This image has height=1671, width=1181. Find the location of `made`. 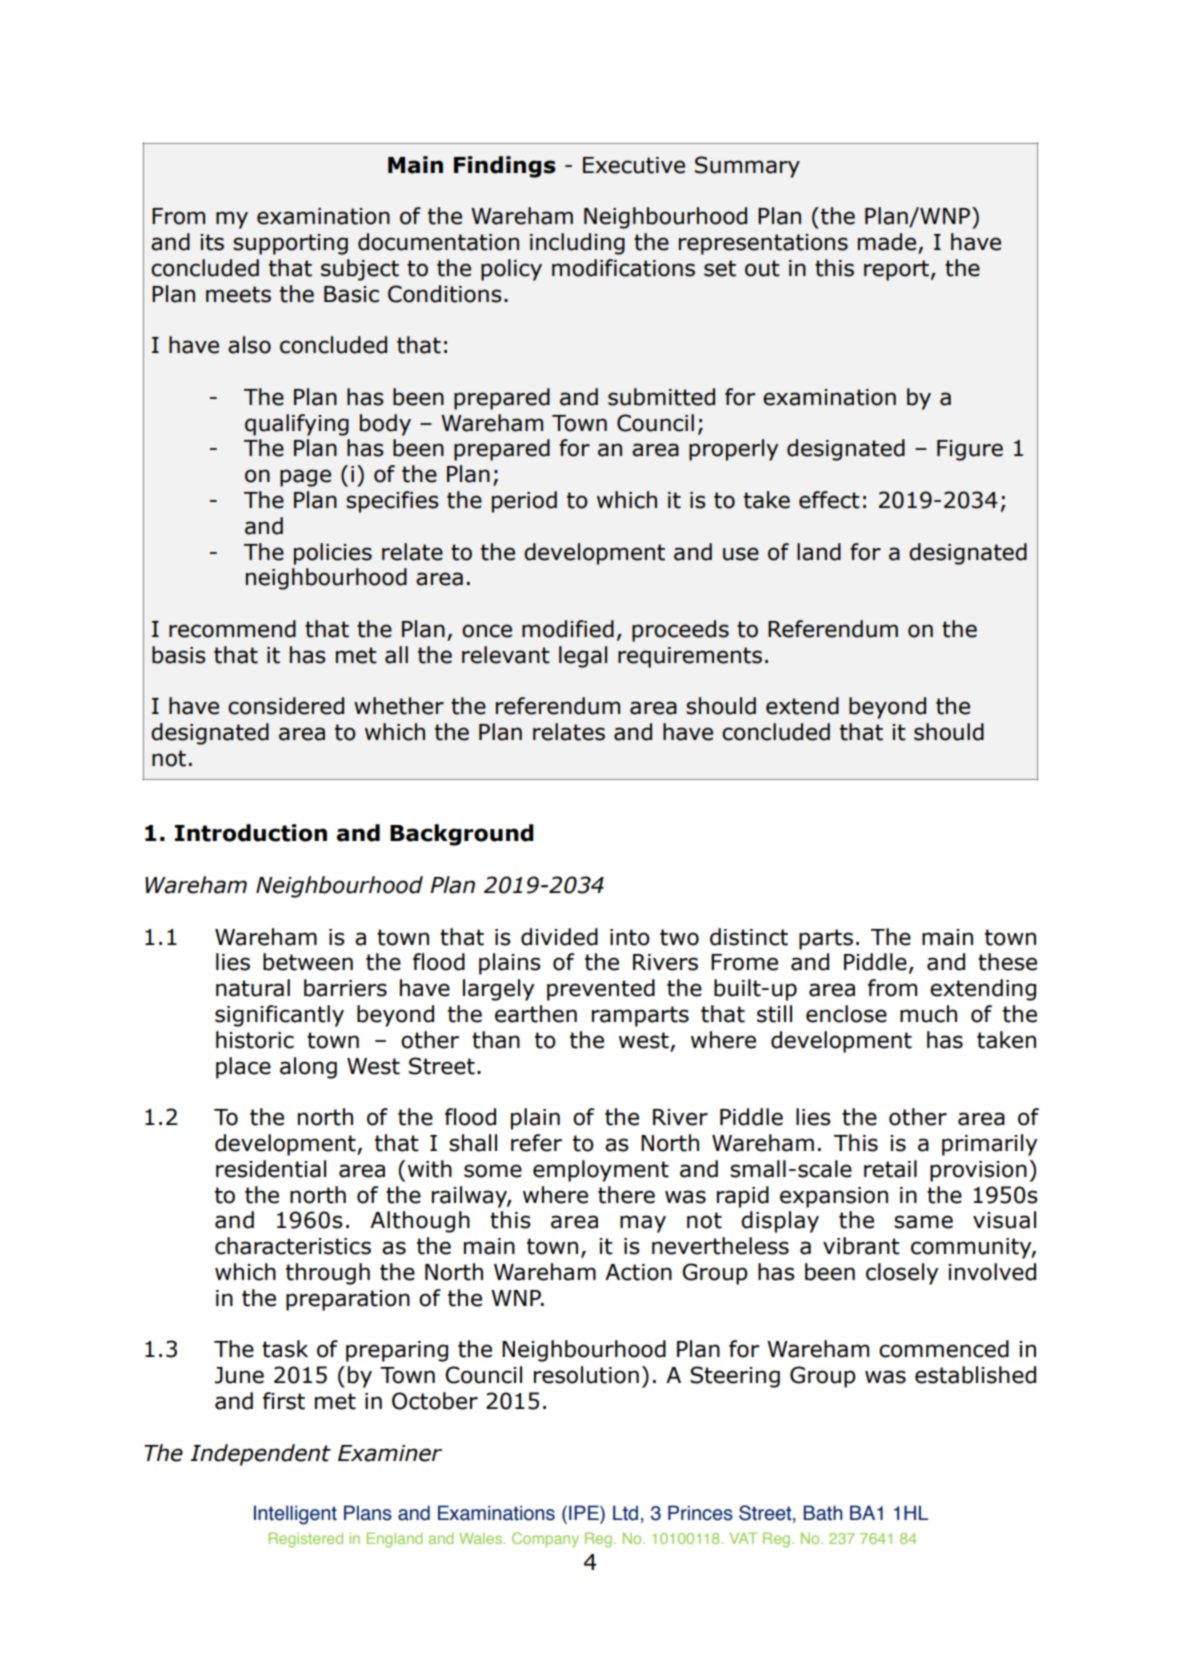

made is located at coordinates (888, 243).
